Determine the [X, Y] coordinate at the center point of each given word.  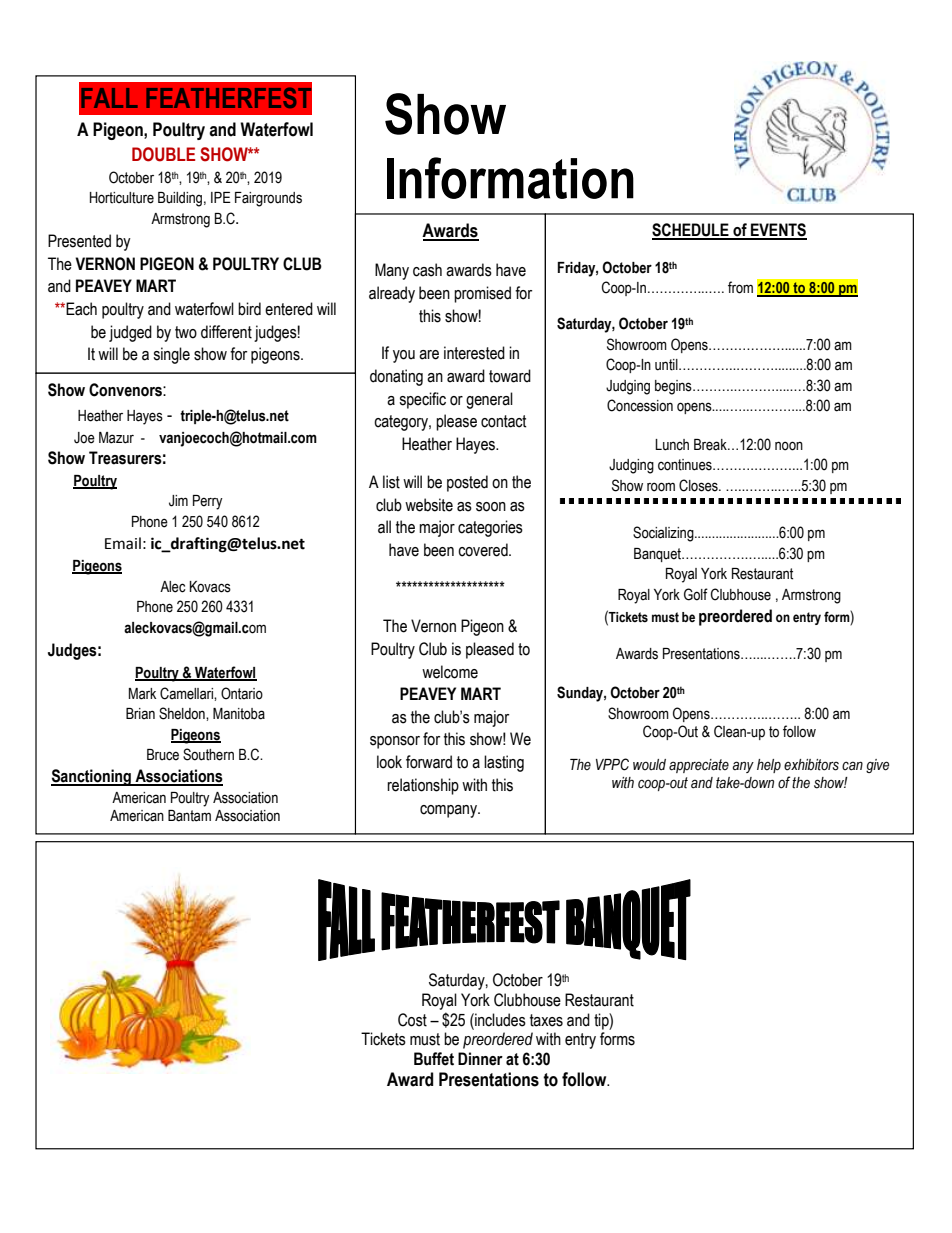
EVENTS [778, 231]
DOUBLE [163, 154]
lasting [504, 763]
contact [504, 421]
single [171, 355]
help [769, 766]
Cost [412, 1020]
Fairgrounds [268, 199]
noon [789, 446]
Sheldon [183, 713]
